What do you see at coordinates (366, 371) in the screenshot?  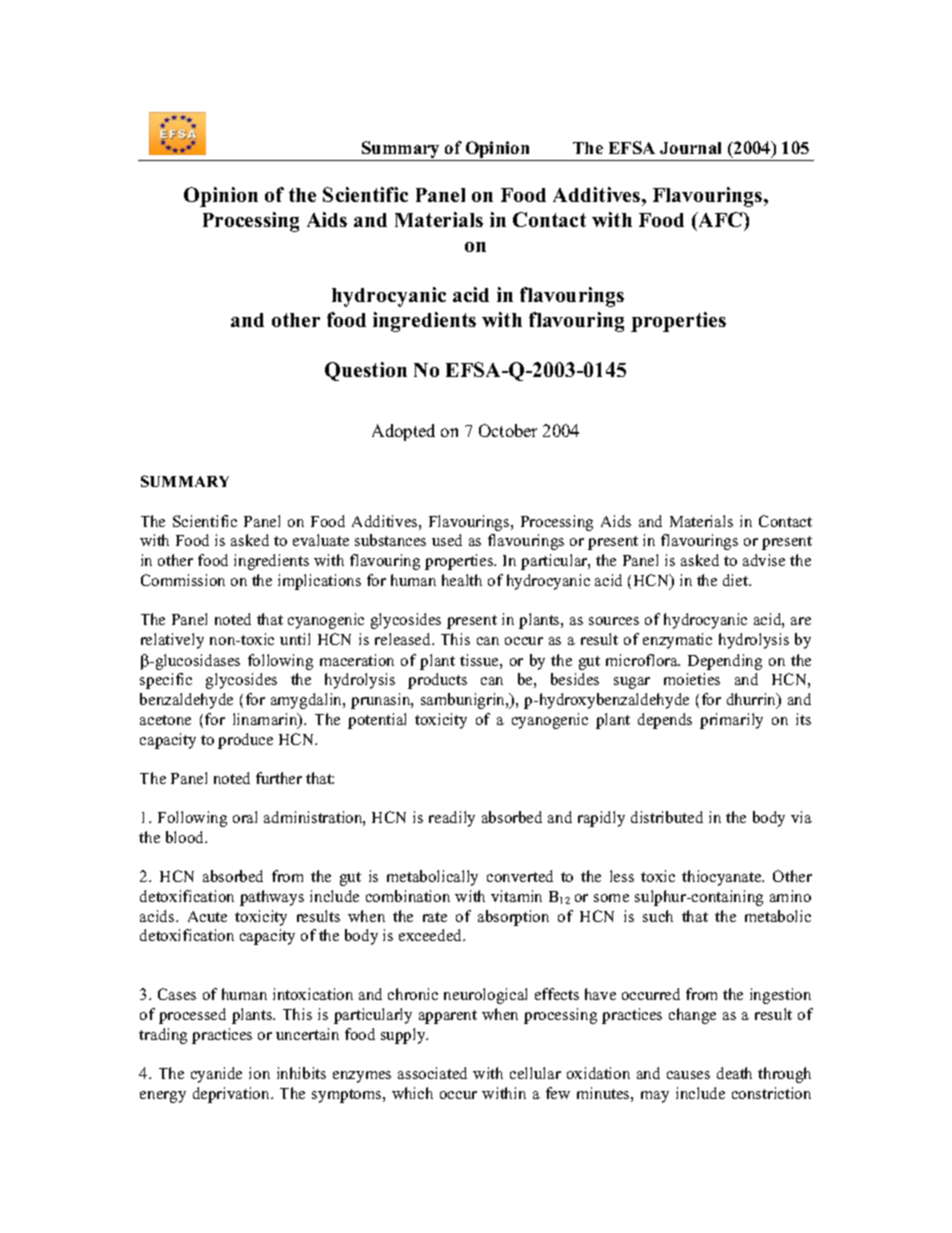 I see `Question` at bounding box center [366, 371].
